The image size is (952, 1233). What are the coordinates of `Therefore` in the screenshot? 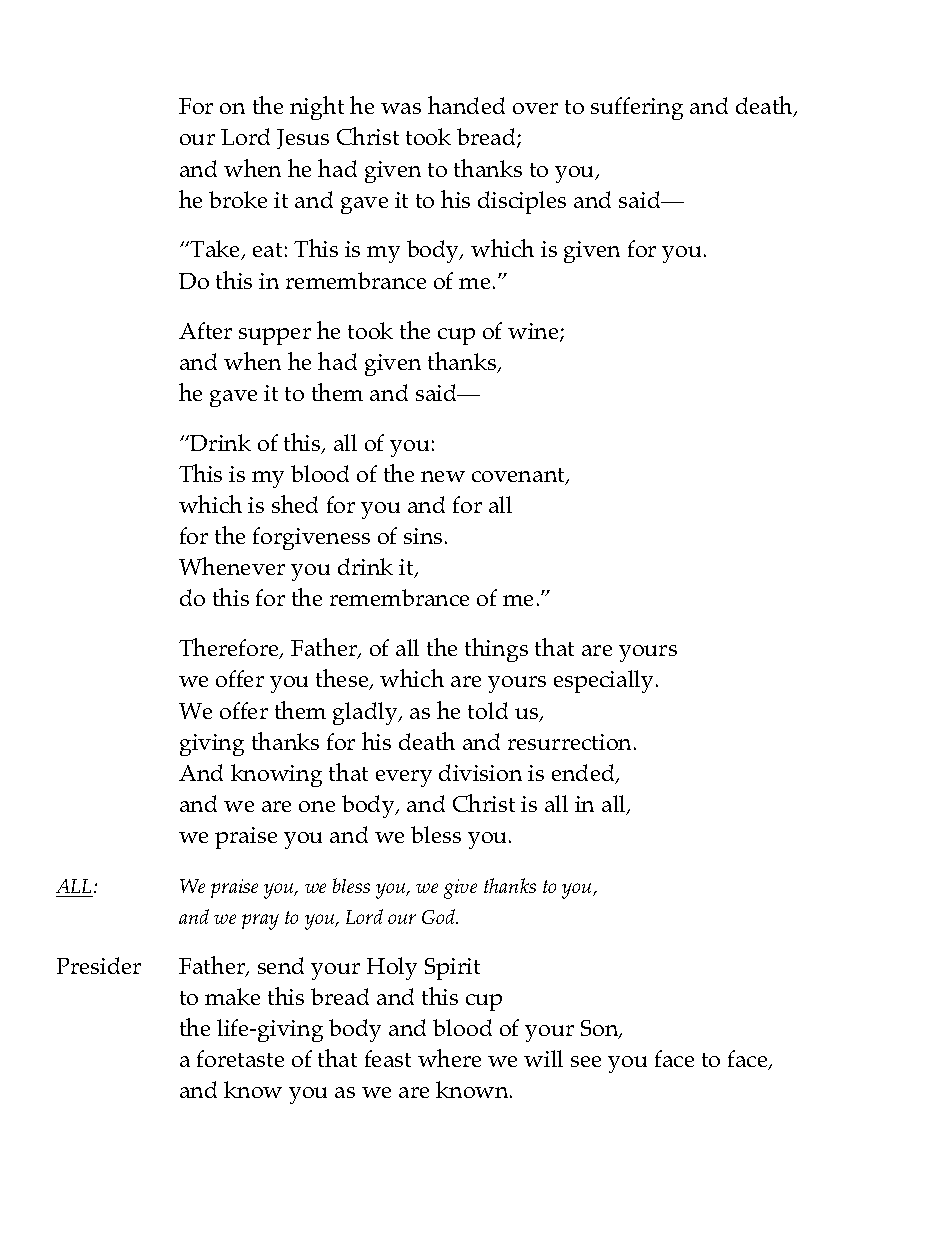 It's located at (230, 648).
